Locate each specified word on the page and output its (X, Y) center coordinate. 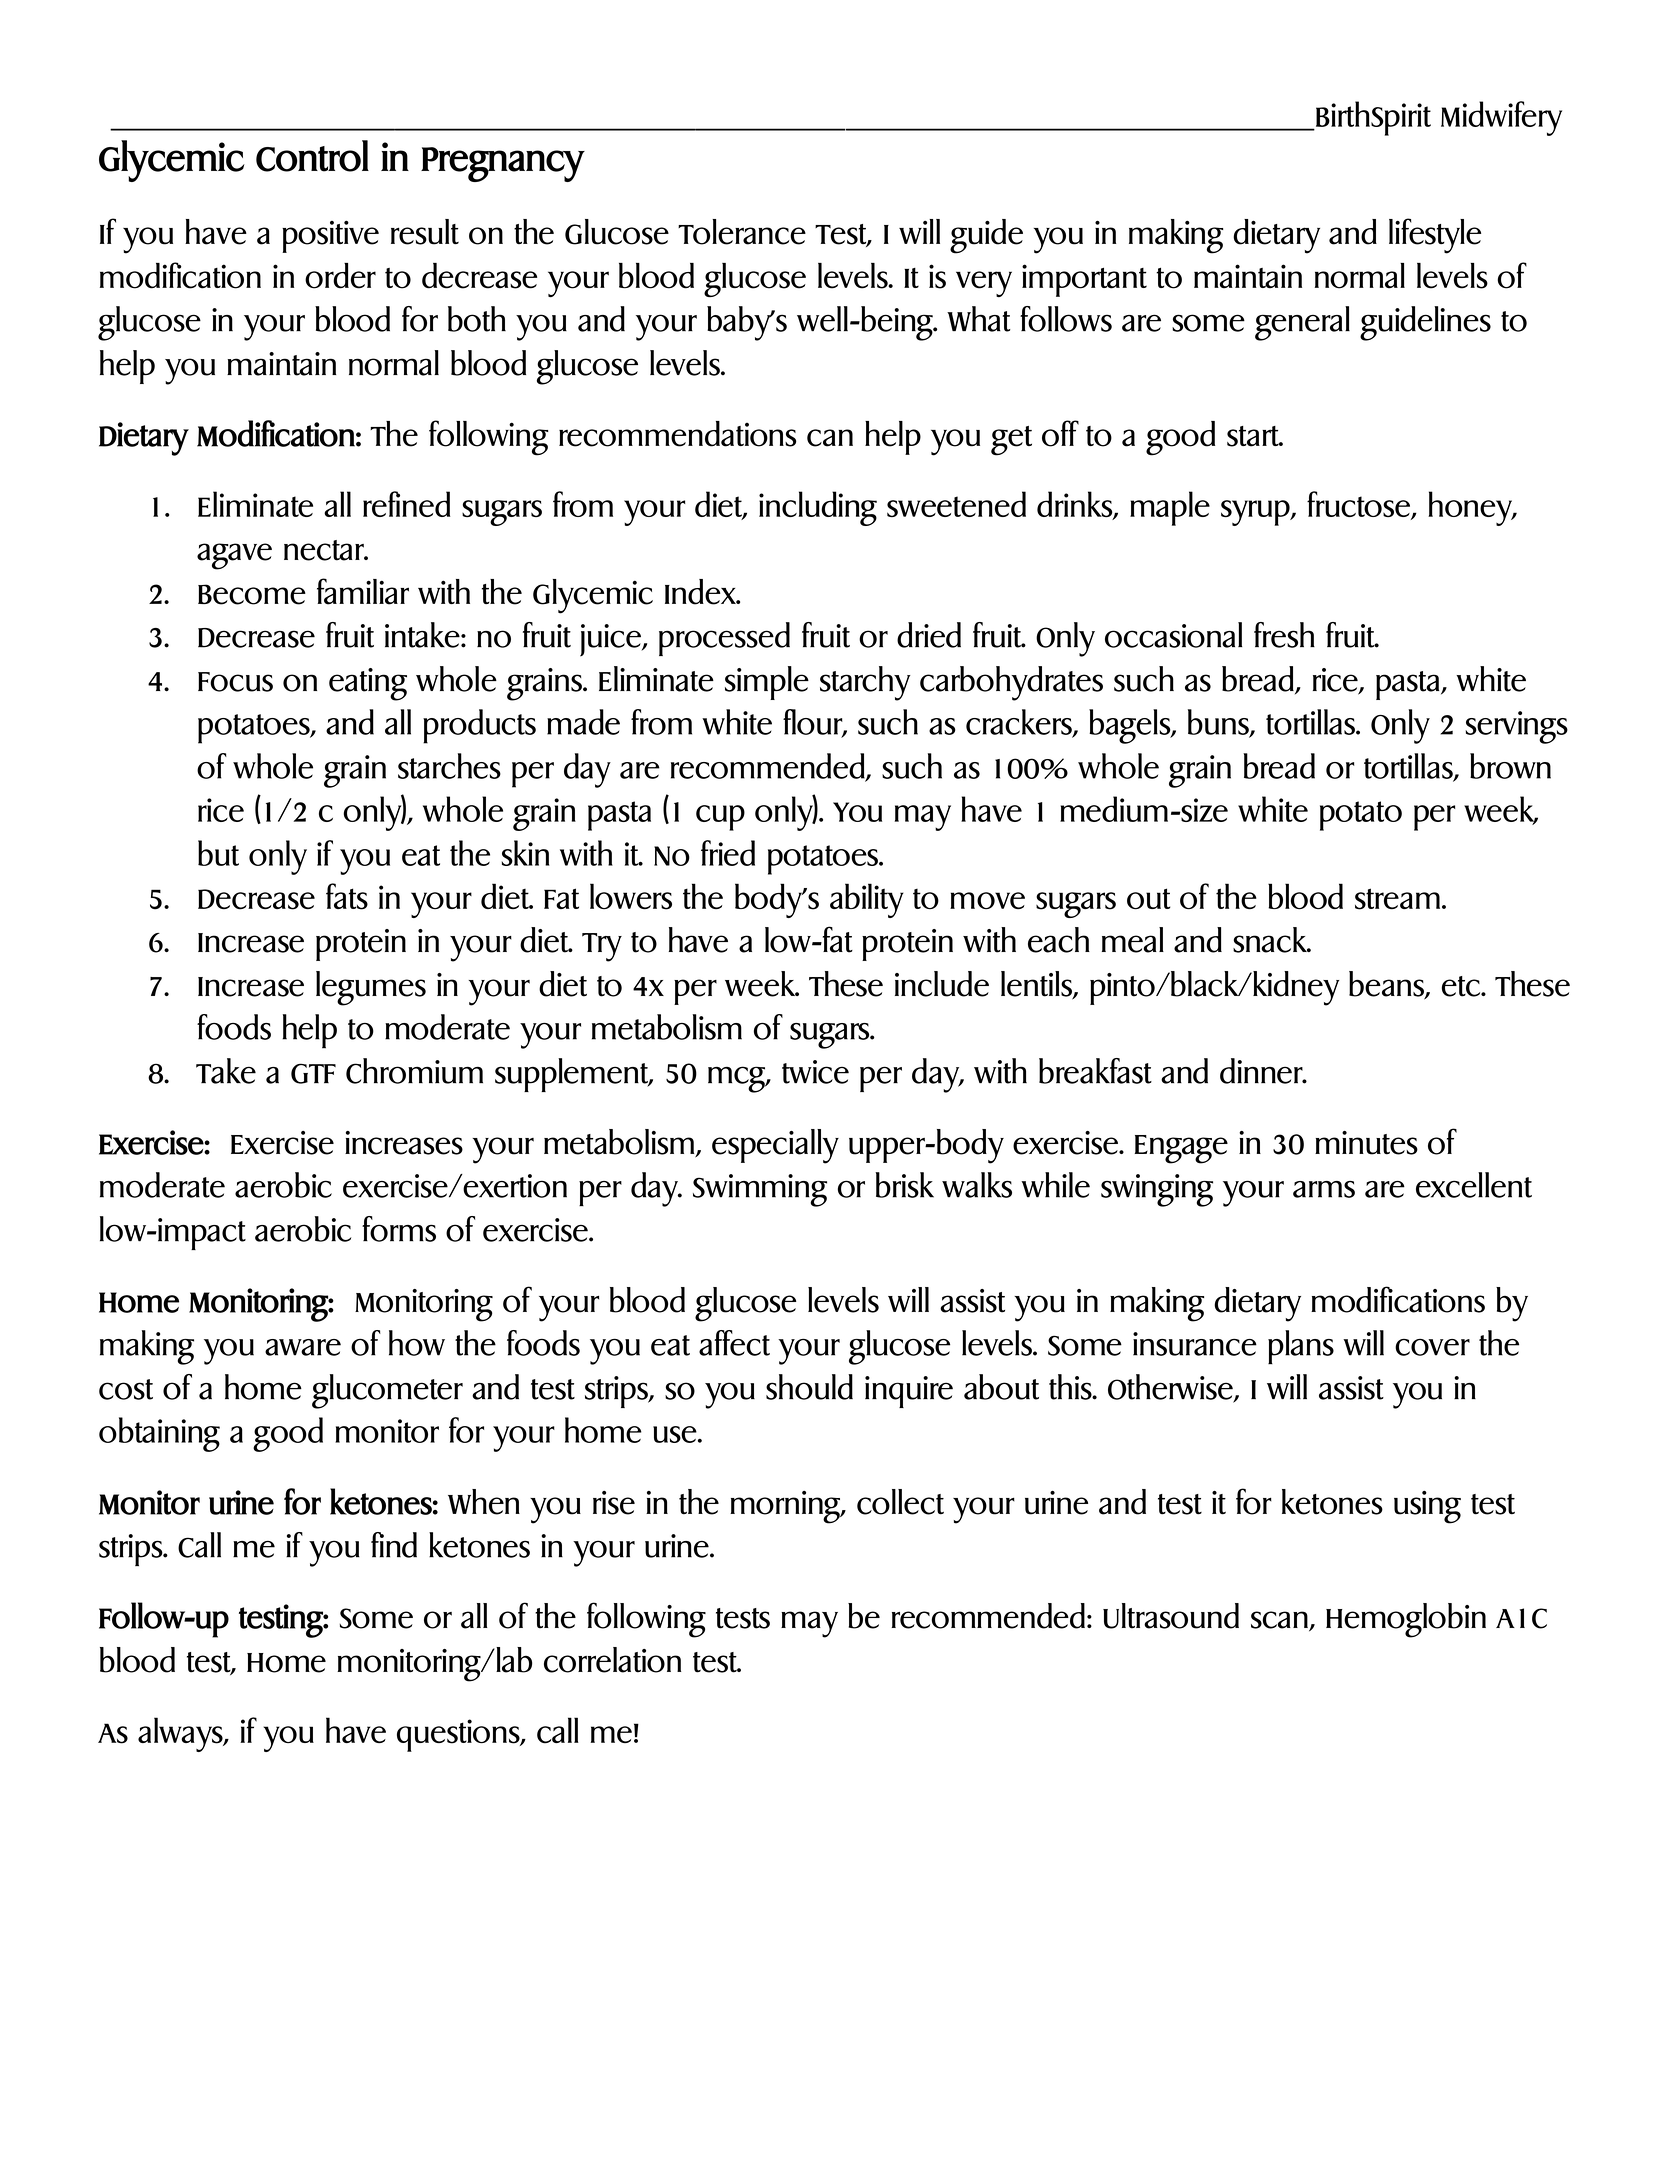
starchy (865, 683)
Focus (235, 682)
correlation (612, 1660)
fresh (1284, 635)
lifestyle (1435, 236)
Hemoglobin (1406, 1620)
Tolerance (742, 232)
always (181, 1734)
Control (312, 156)
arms (1324, 1189)
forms (399, 1229)
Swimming (760, 1190)
